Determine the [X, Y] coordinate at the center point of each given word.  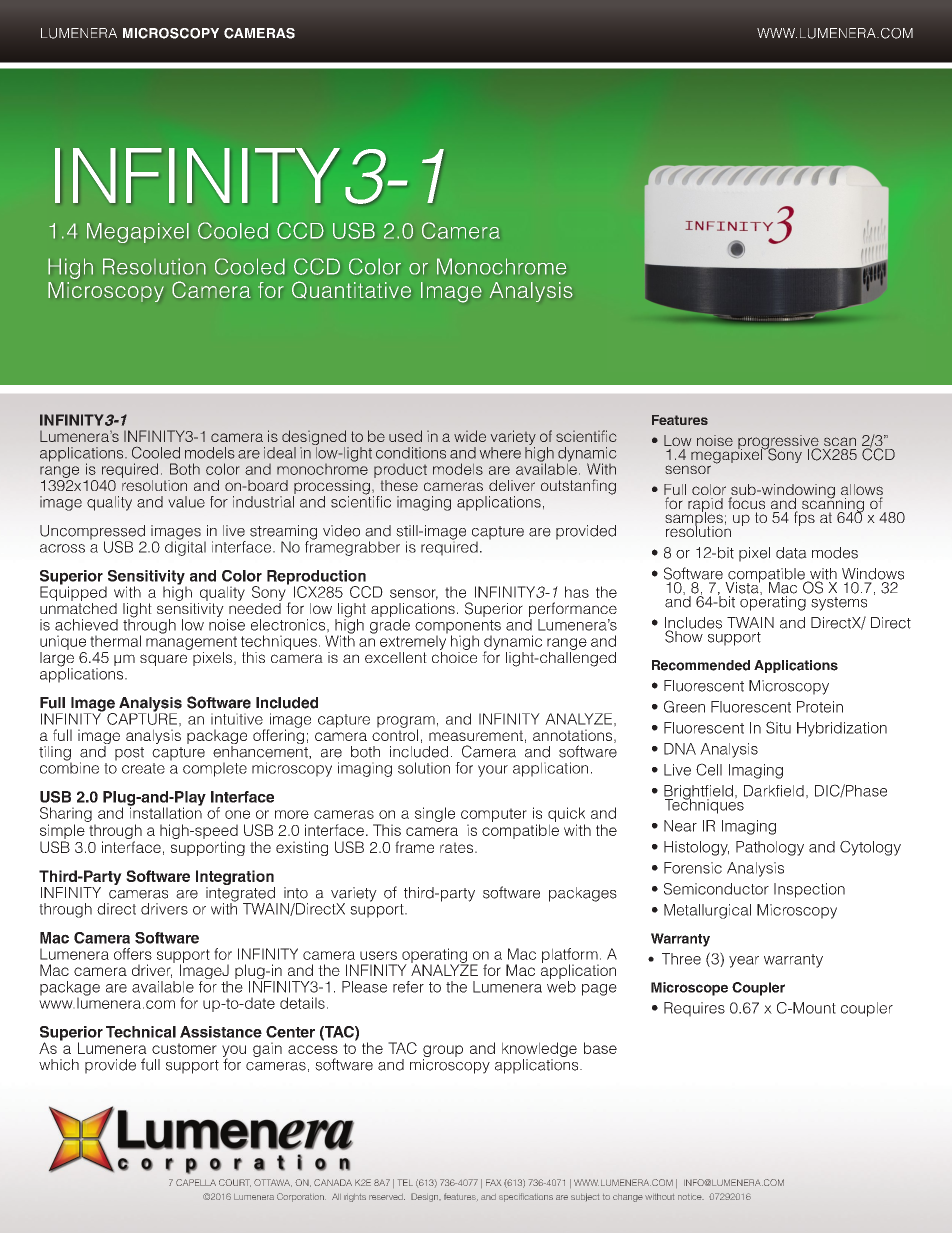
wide [470, 436]
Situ [778, 727]
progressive [779, 443]
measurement [476, 735]
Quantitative [351, 290]
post [129, 754]
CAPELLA [196, 1182]
